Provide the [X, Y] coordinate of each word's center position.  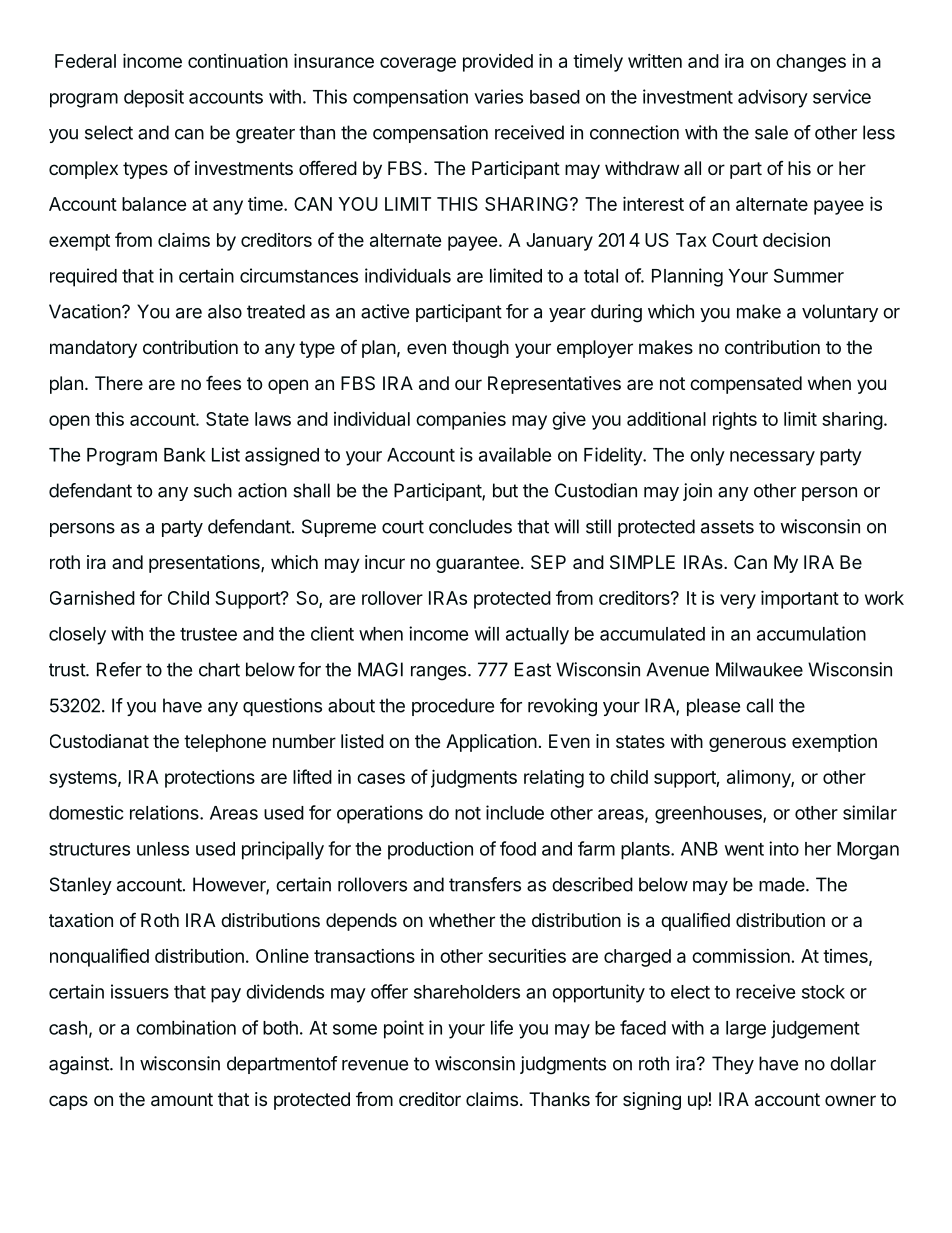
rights [735, 421]
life [502, 1027]
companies [461, 420]
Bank [185, 455]
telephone [225, 743]
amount [182, 1100]
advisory [773, 98]
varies [498, 96]
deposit [154, 98]
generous [747, 744]
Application [491, 743]
